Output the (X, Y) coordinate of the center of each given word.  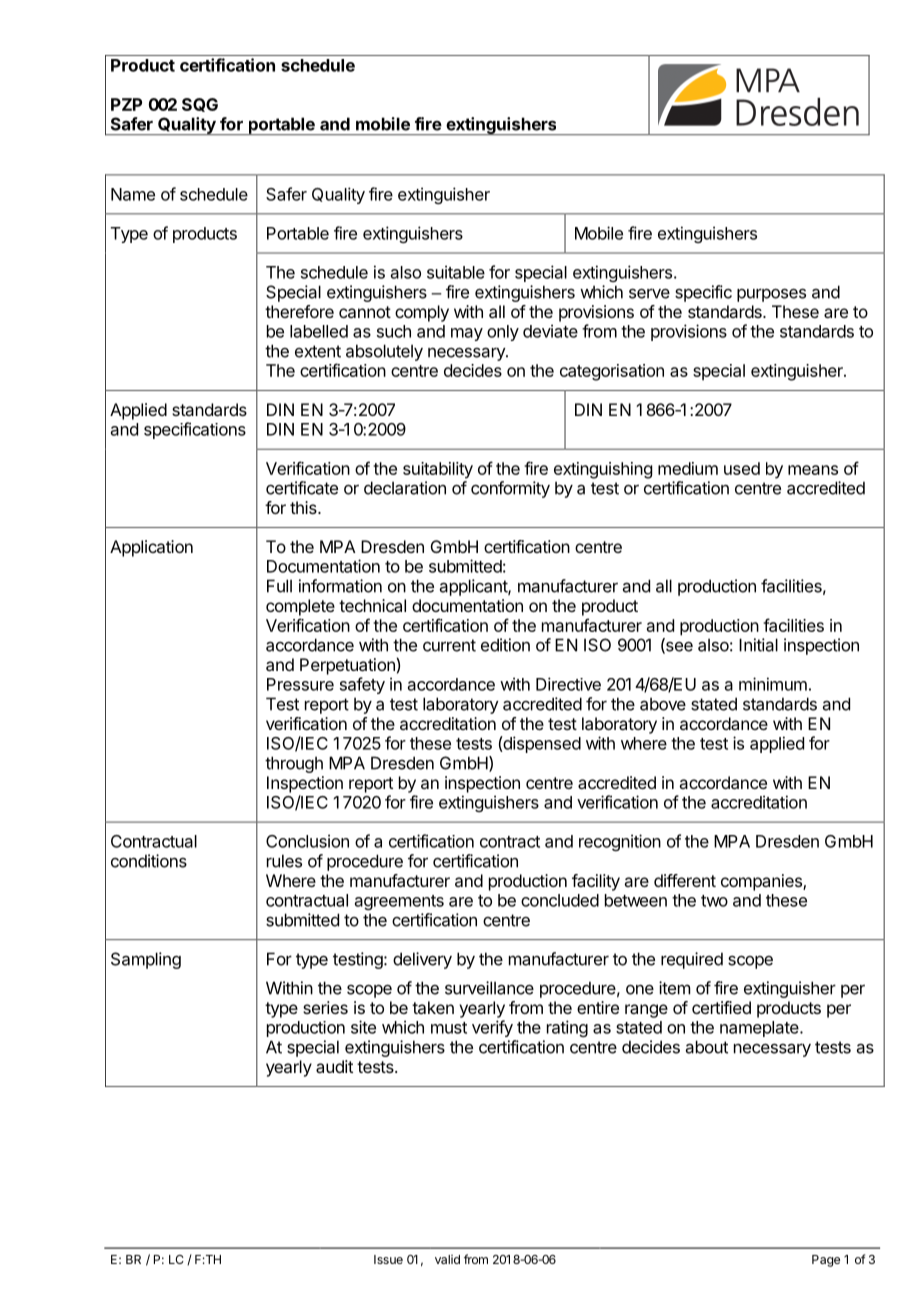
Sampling (146, 960)
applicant (474, 587)
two (714, 901)
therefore (299, 311)
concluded (560, 900)
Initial (758, 645)
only (503, 333)
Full (279, 586)
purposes (771, 295)
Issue (388, 1259)
